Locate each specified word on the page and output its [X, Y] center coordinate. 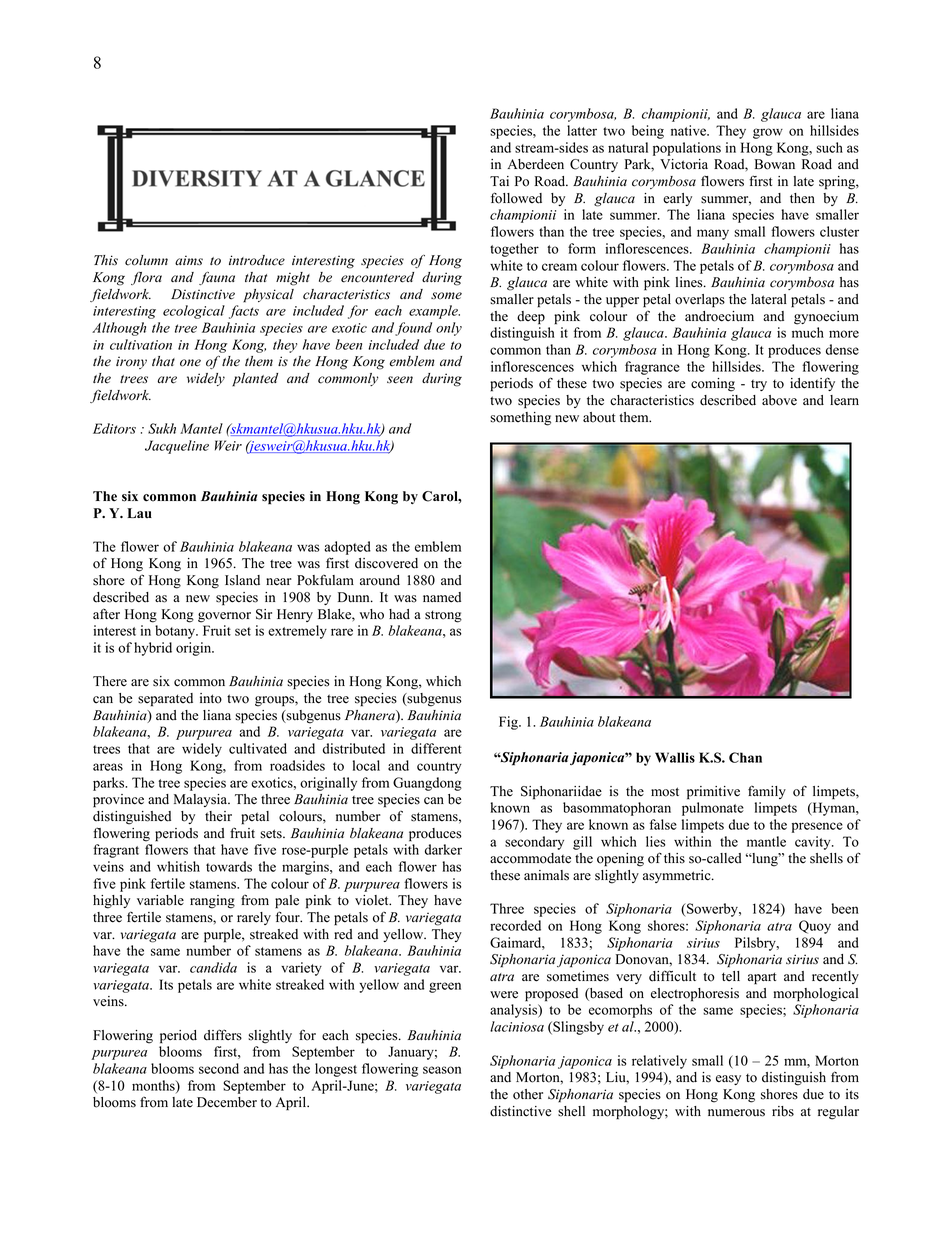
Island [242, 580]
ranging [212, 902]
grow [768, 133]
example [434, 312]
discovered [386, 563]
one [190, 363]
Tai [499, 181]
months [154, 1086]
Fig [509, 723]
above [779, 400]
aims [189, 260]
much [808, 332]
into [211, 698]
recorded [515, 925]
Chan [745, 757]
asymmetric [678, 876]
